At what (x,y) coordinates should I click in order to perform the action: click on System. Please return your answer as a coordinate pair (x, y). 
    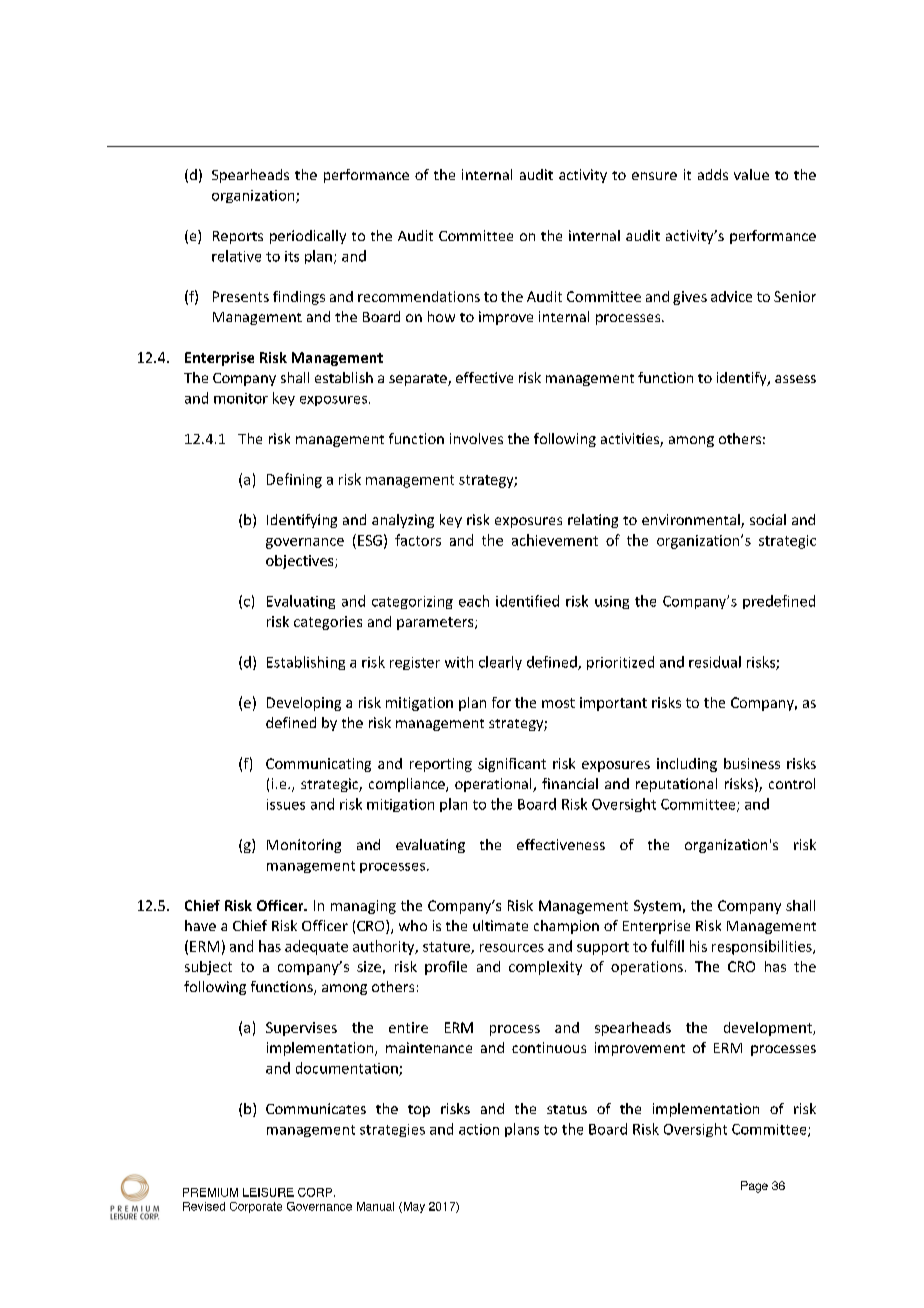
    Looking at the image, I should click on (657, 907).
